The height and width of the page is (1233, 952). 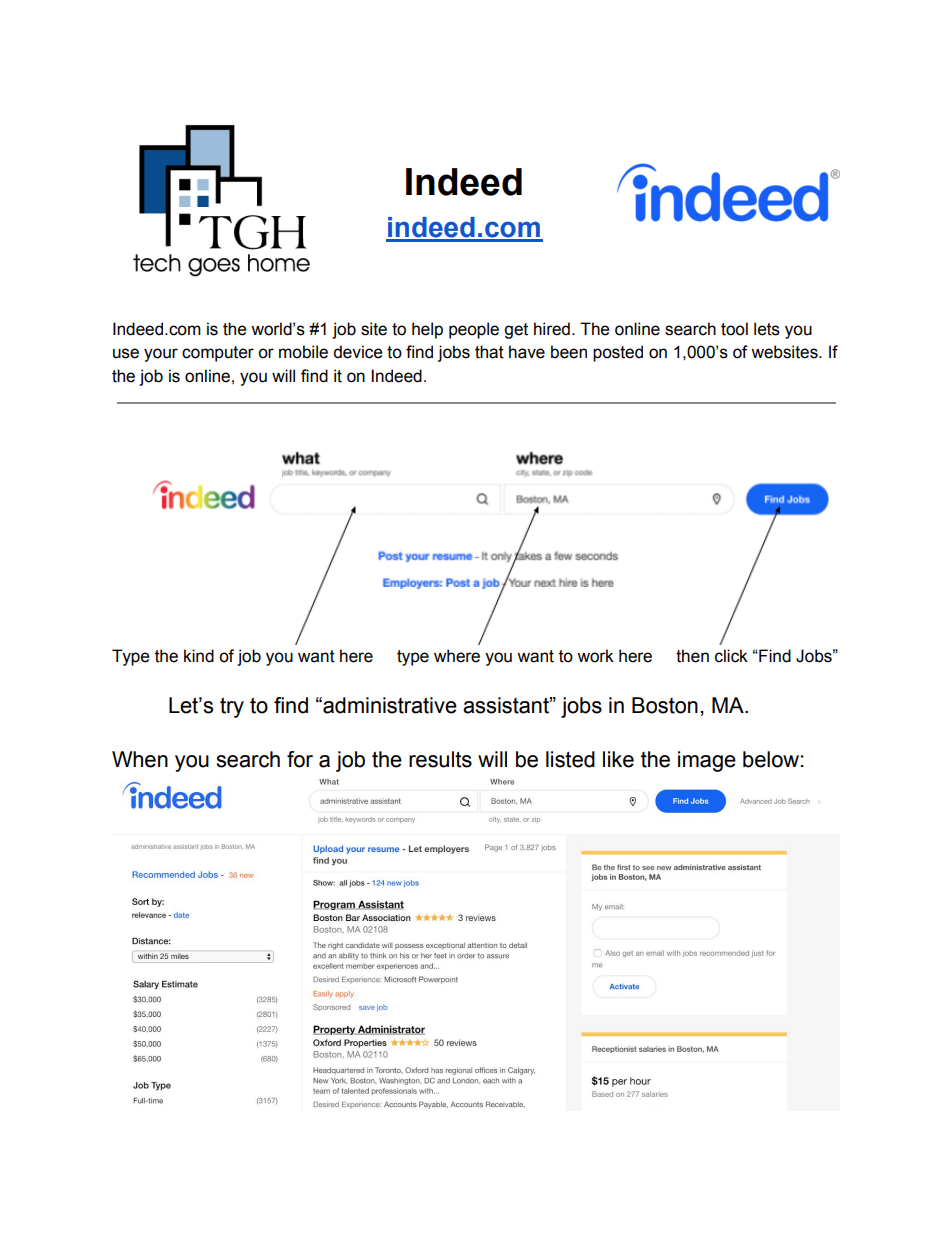 I want to click on computer, so click(x=218, y=354).
